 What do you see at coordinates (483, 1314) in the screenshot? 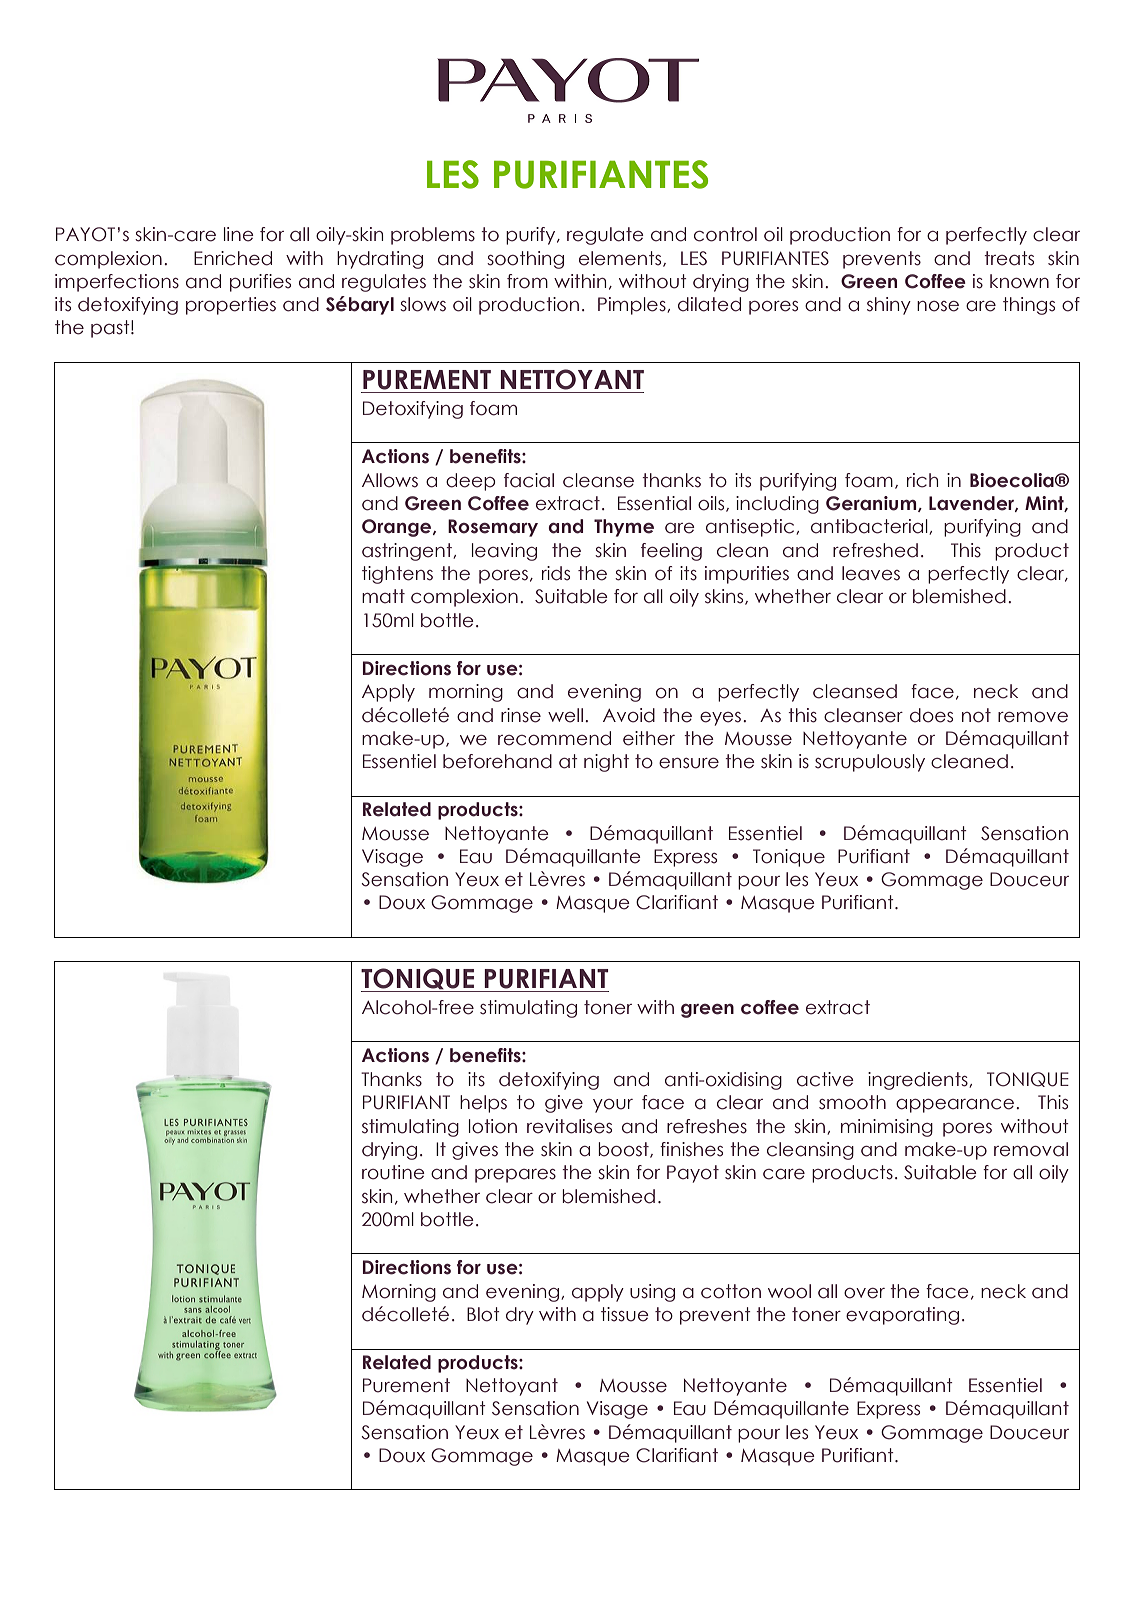
I see `Blot` at bounding box center [483, 1314].
